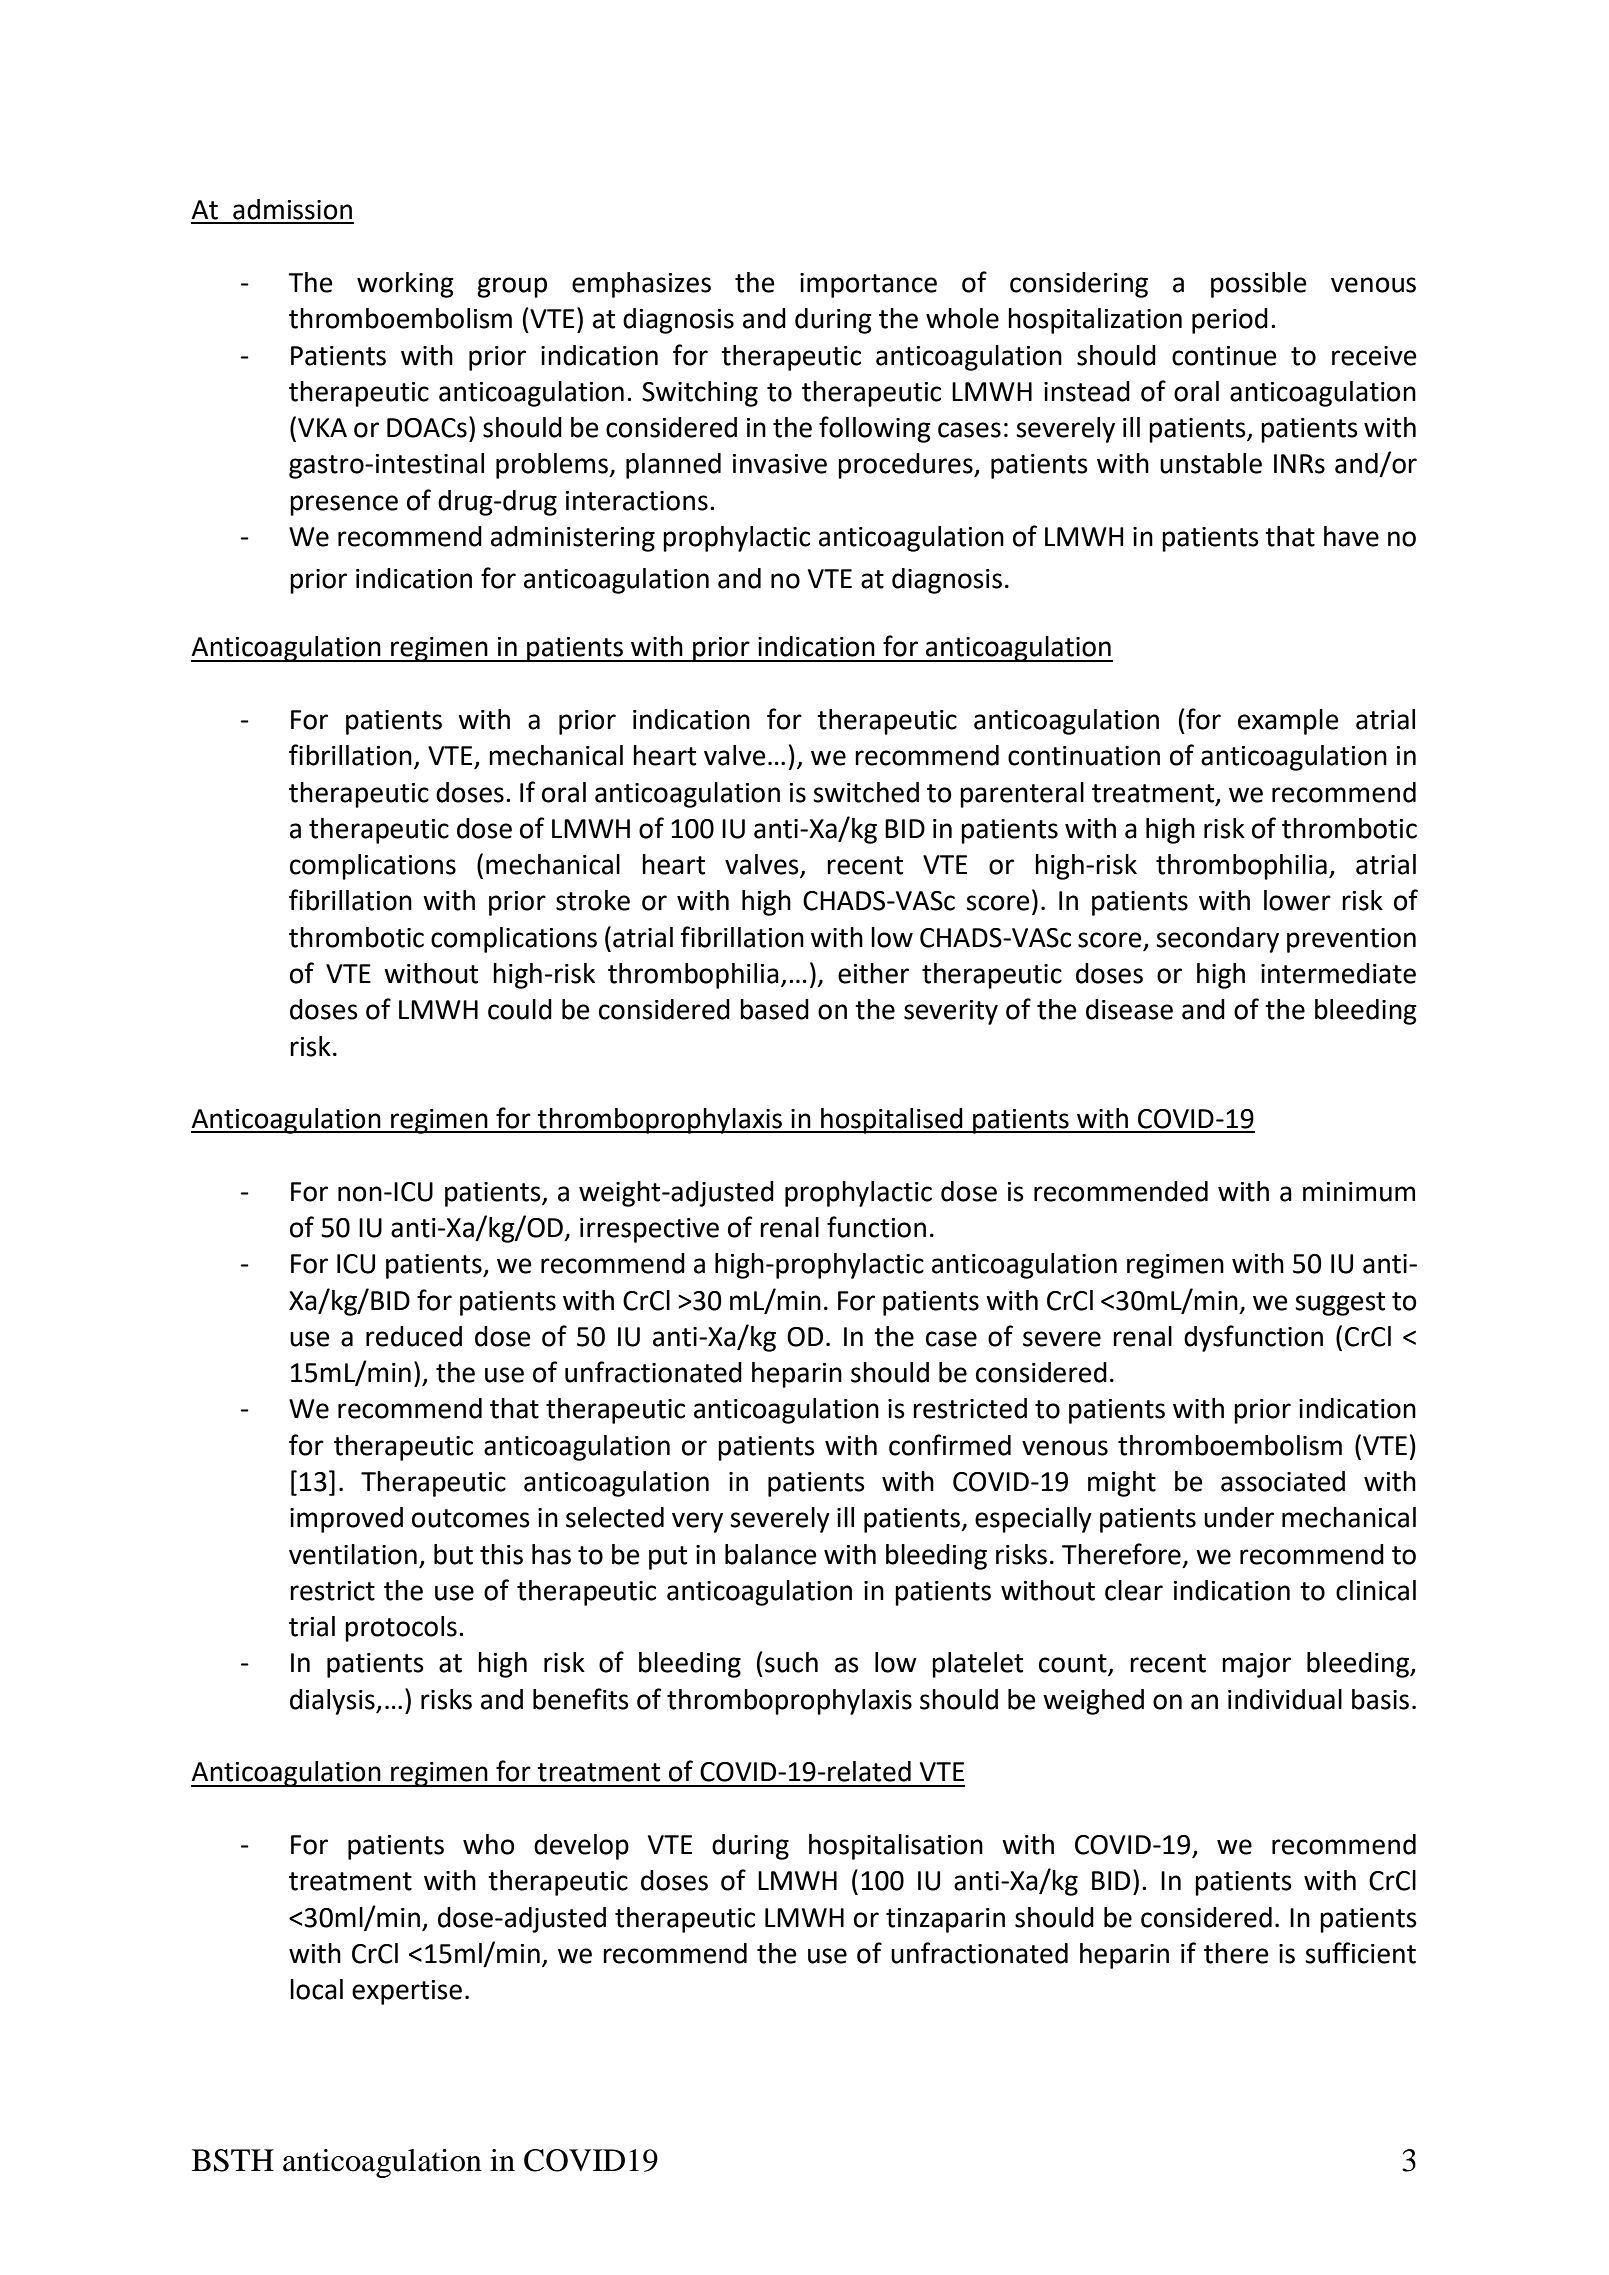 The image size is (1609, 2275). What do you see at coordinates (573, 539) in the image?
I see `administering` at bounding box center [573, 539].
